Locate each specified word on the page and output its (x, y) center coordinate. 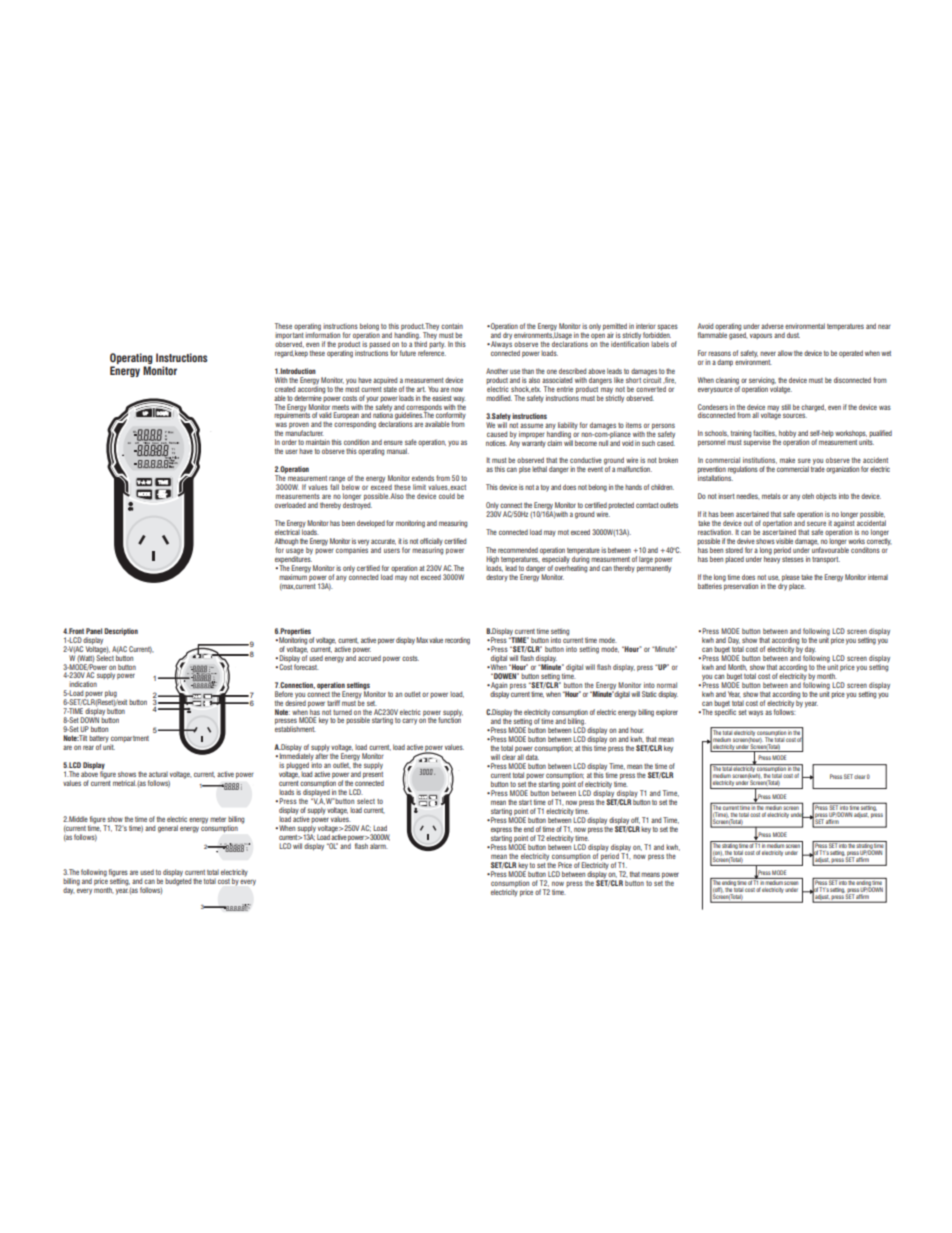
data (532, 757)
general (168, 829)
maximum (294, 576)
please (791, 578)
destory (497, 578)
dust (793, 335)
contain (452, 326)
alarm (379, 846)
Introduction (297, 371)
